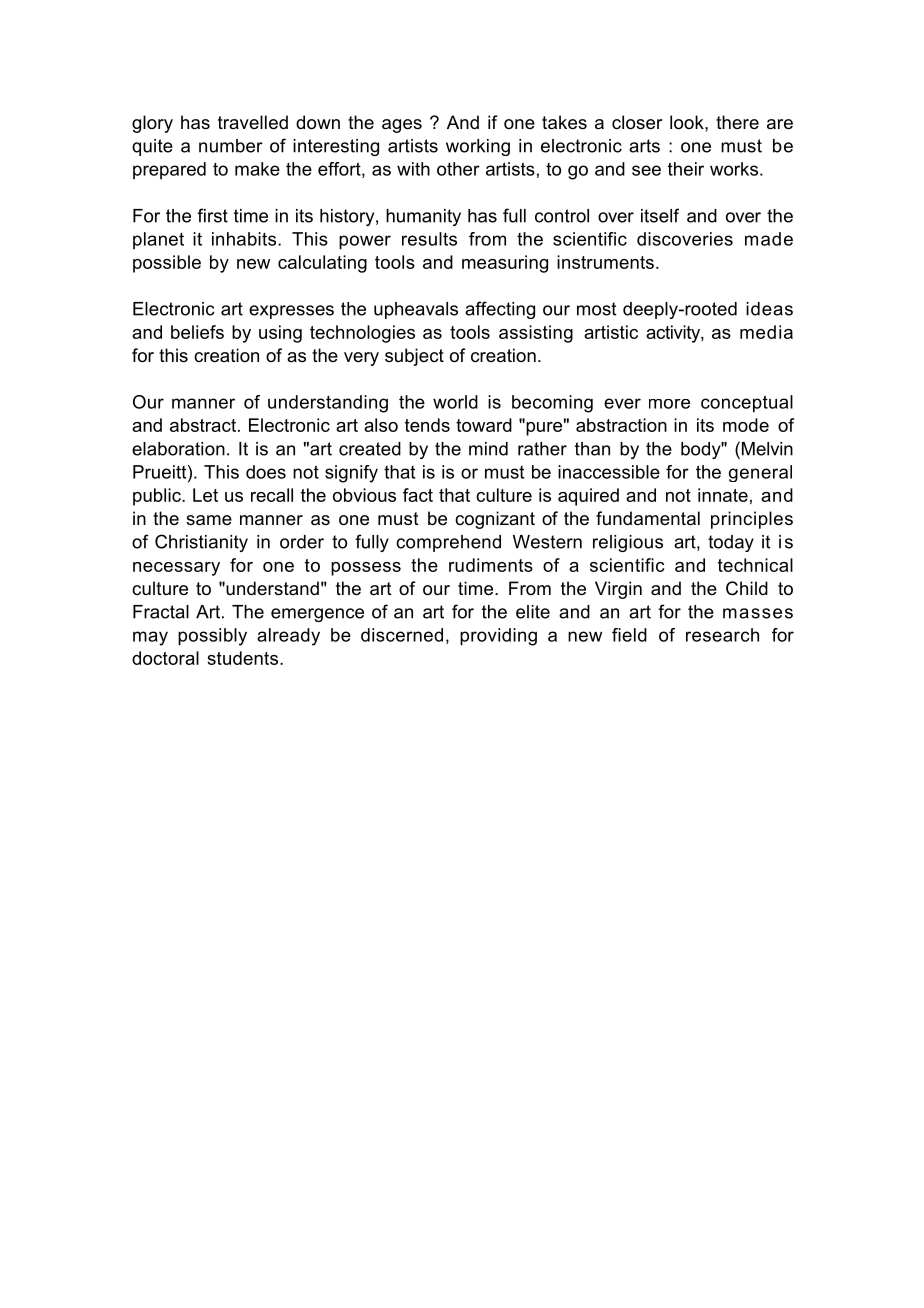 The width and height of the page is (924, 1308). Describe the element at coordinates (769, 309) in the page. I see `ideas` at that location.
